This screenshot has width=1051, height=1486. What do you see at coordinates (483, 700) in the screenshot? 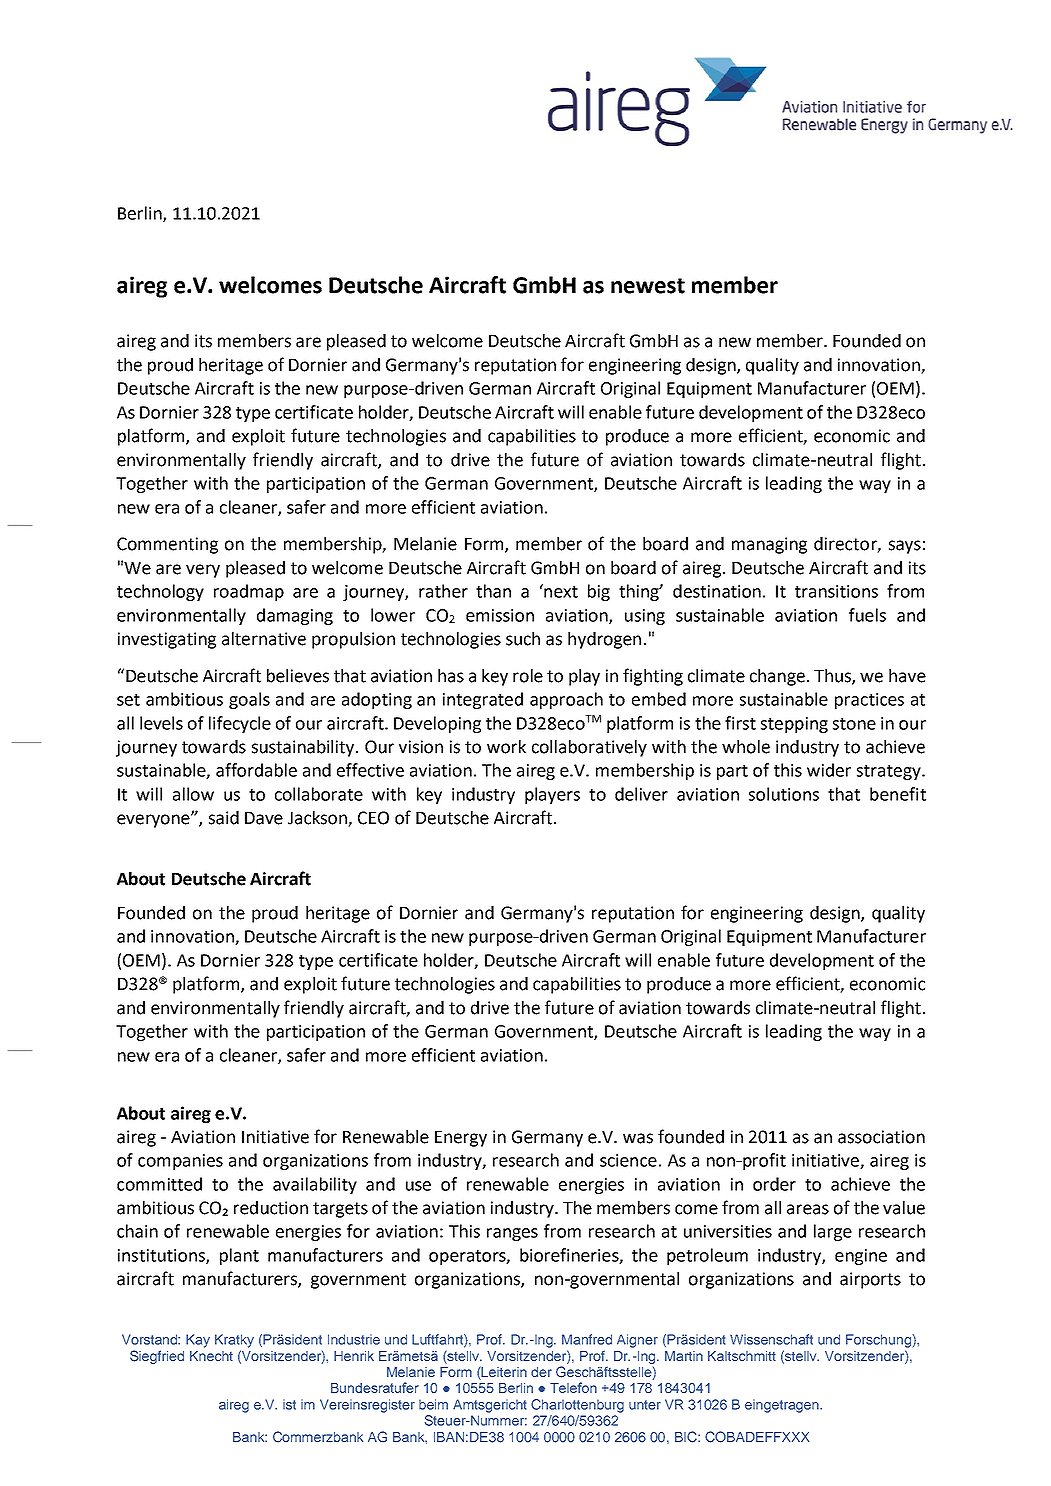
I see `integrated` at bounding box center [483, 700].
